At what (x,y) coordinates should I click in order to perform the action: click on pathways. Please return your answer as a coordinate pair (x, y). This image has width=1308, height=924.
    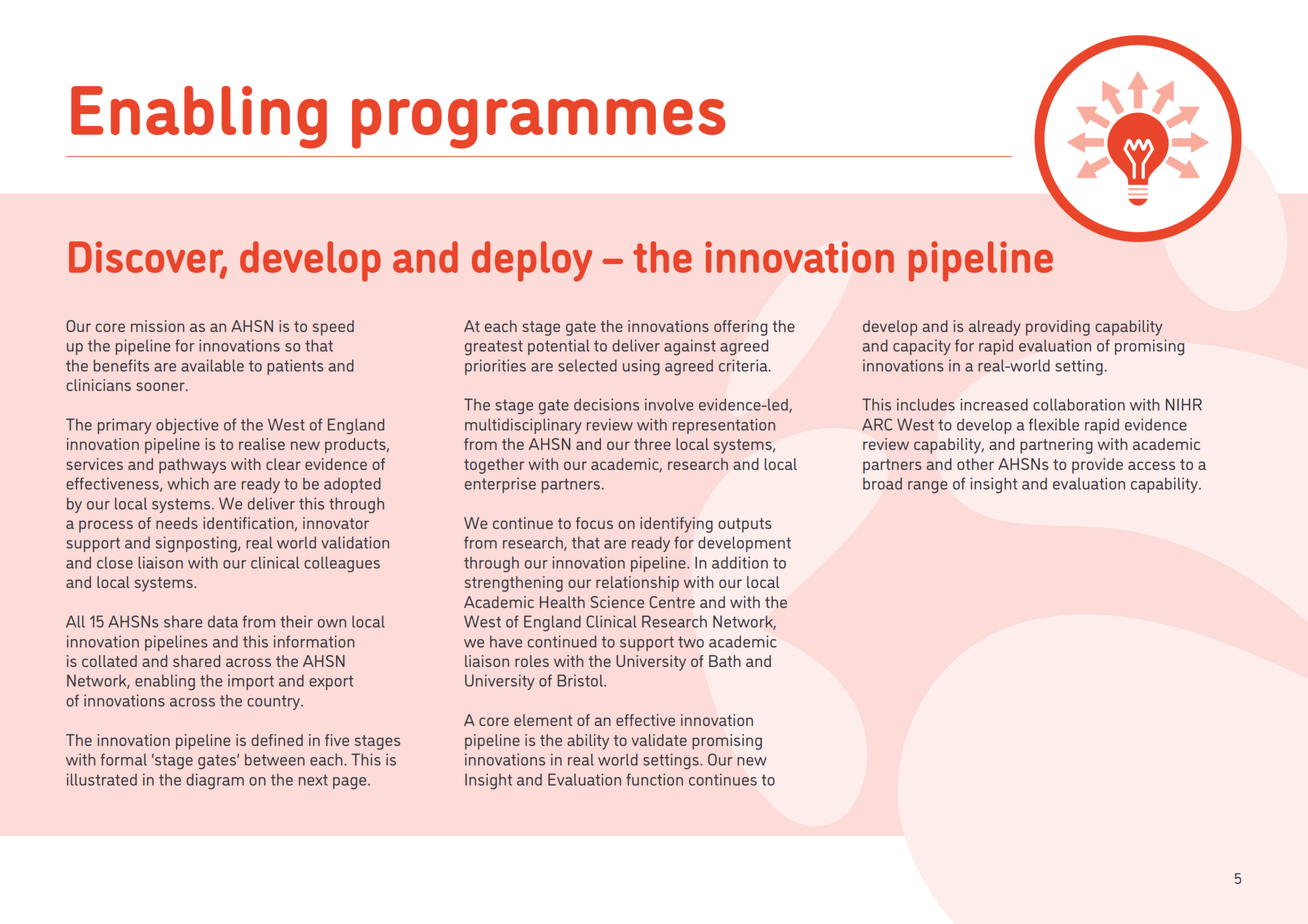
    Looking at the image, I should click on (192, 466).
